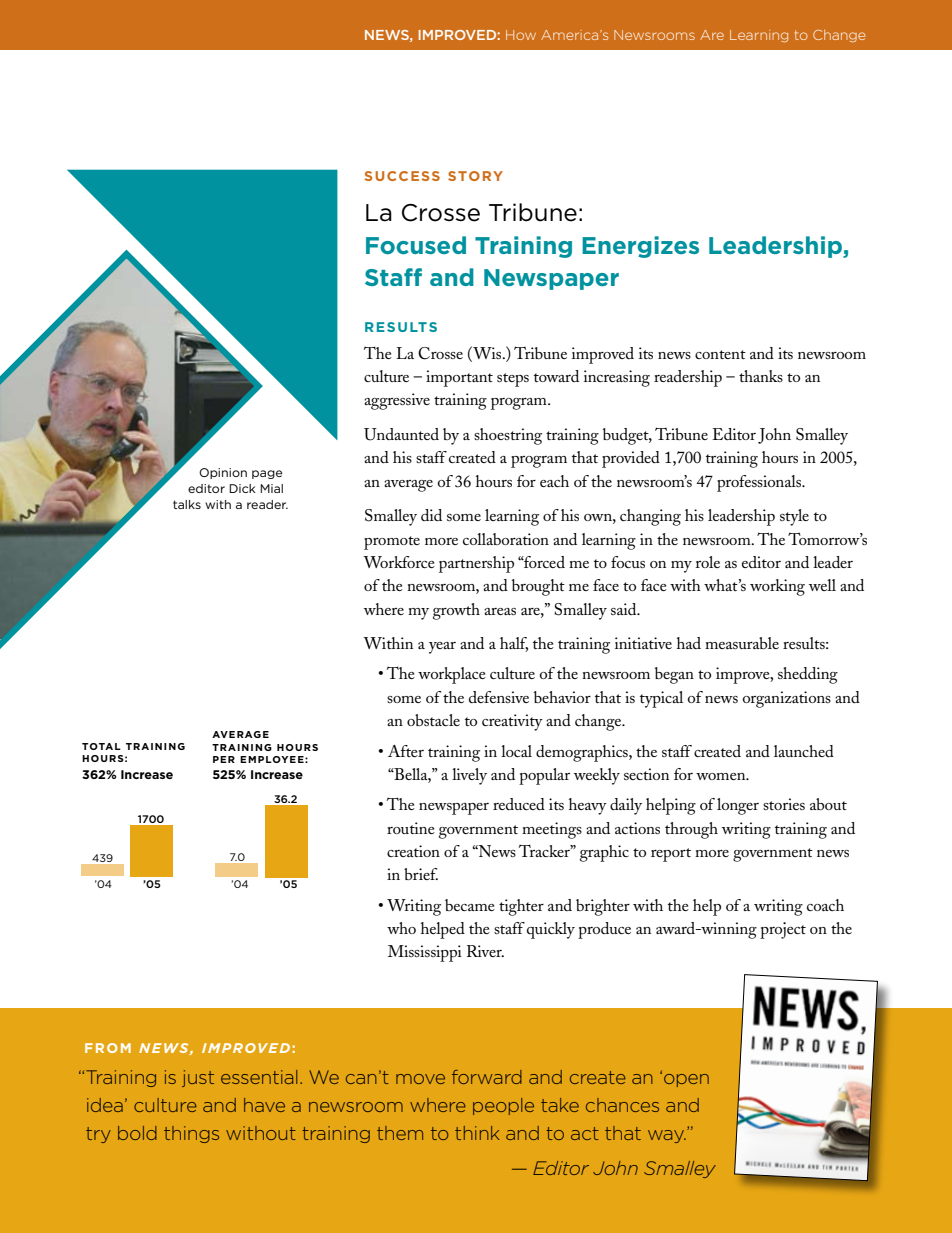  What do you see at coordinates (640, 247) in the page?
I see `Energizes` at bounding box center [640, 247].
